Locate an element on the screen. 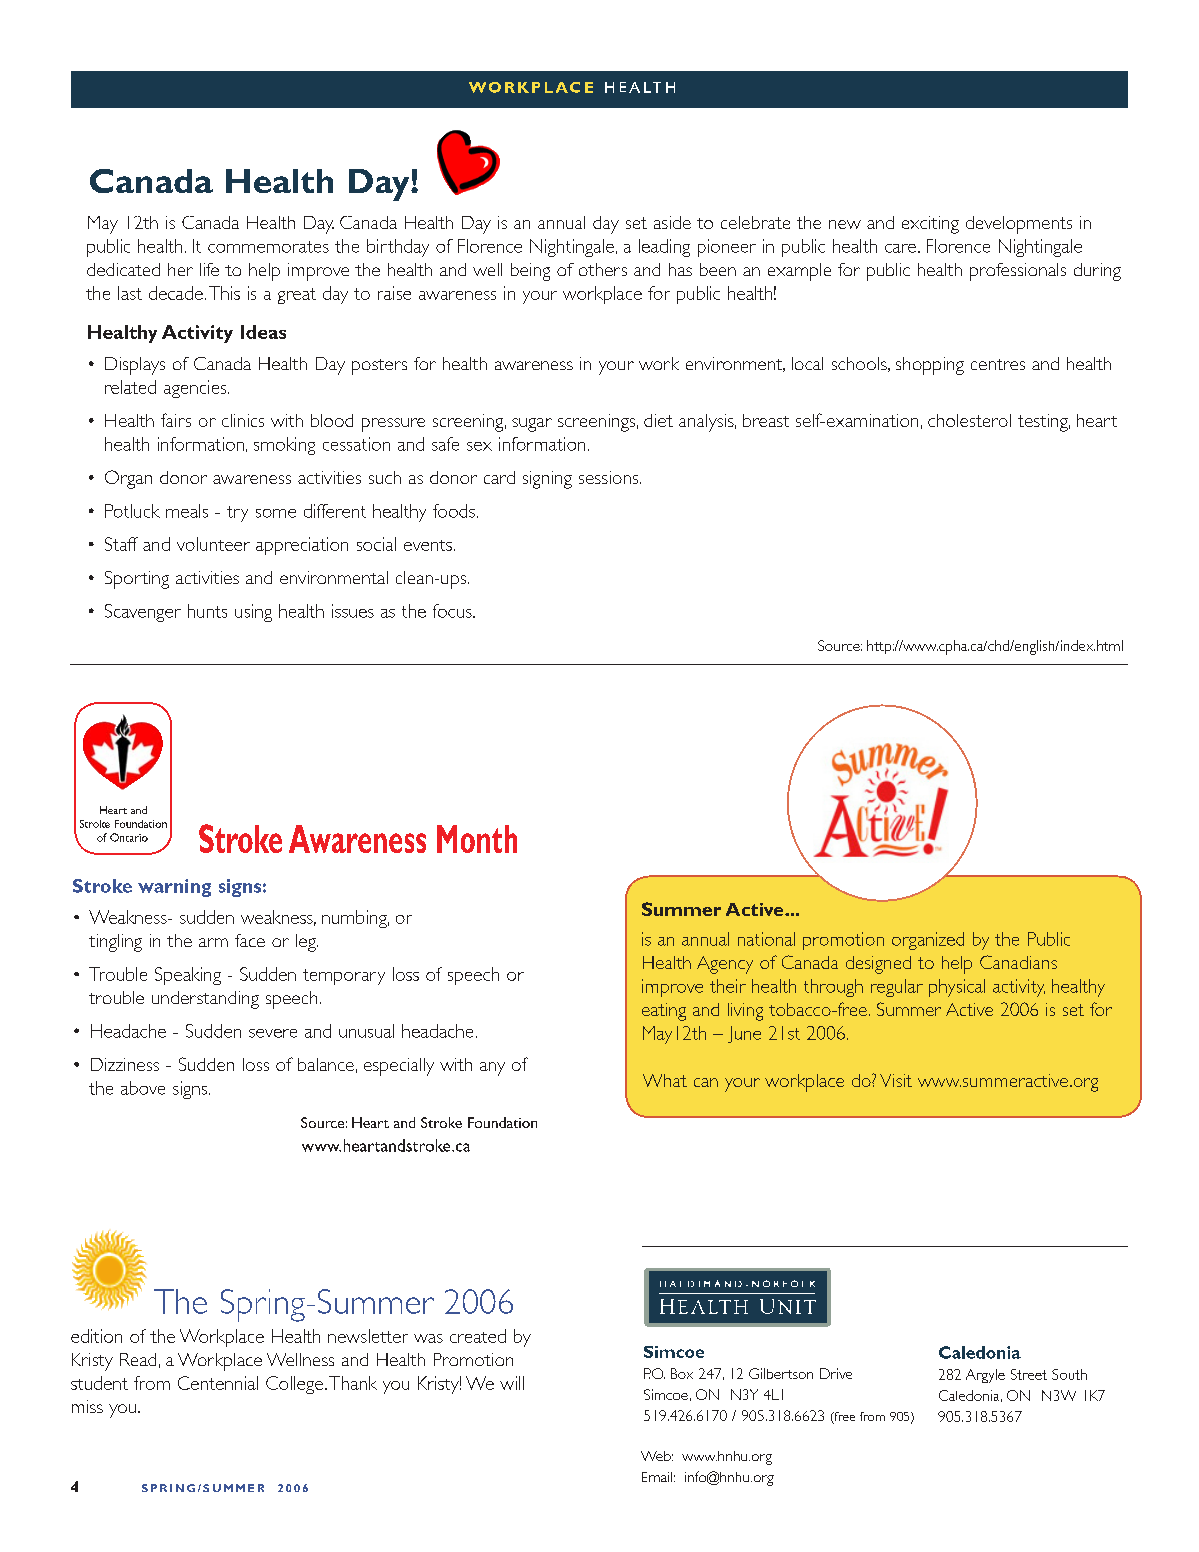 This screenshot has width=1199, height=1552. physical is located at coordinates (957, 988).
